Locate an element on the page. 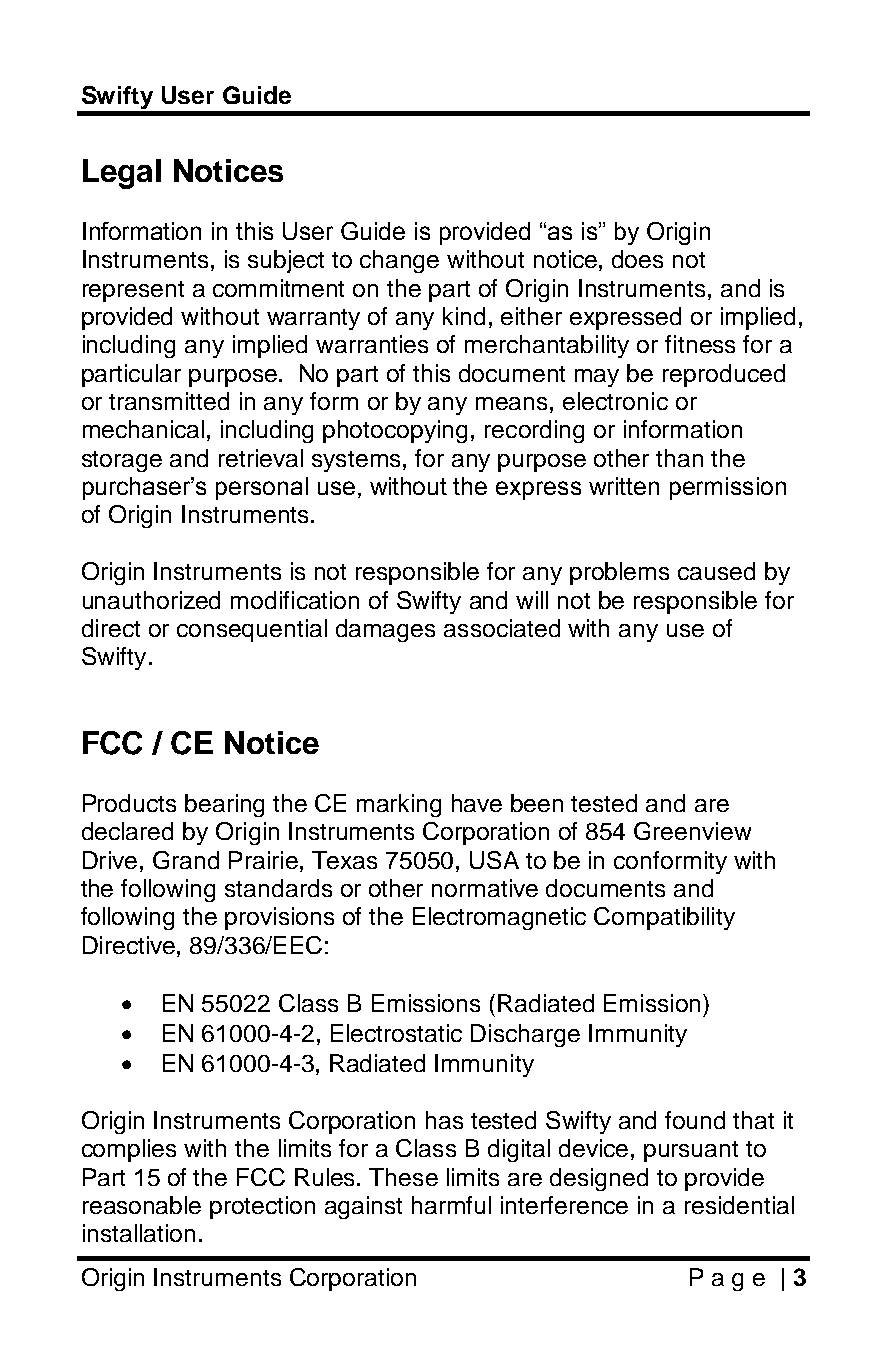 The image size is (887, 1372). caused is located at coordinates (716, 571).
